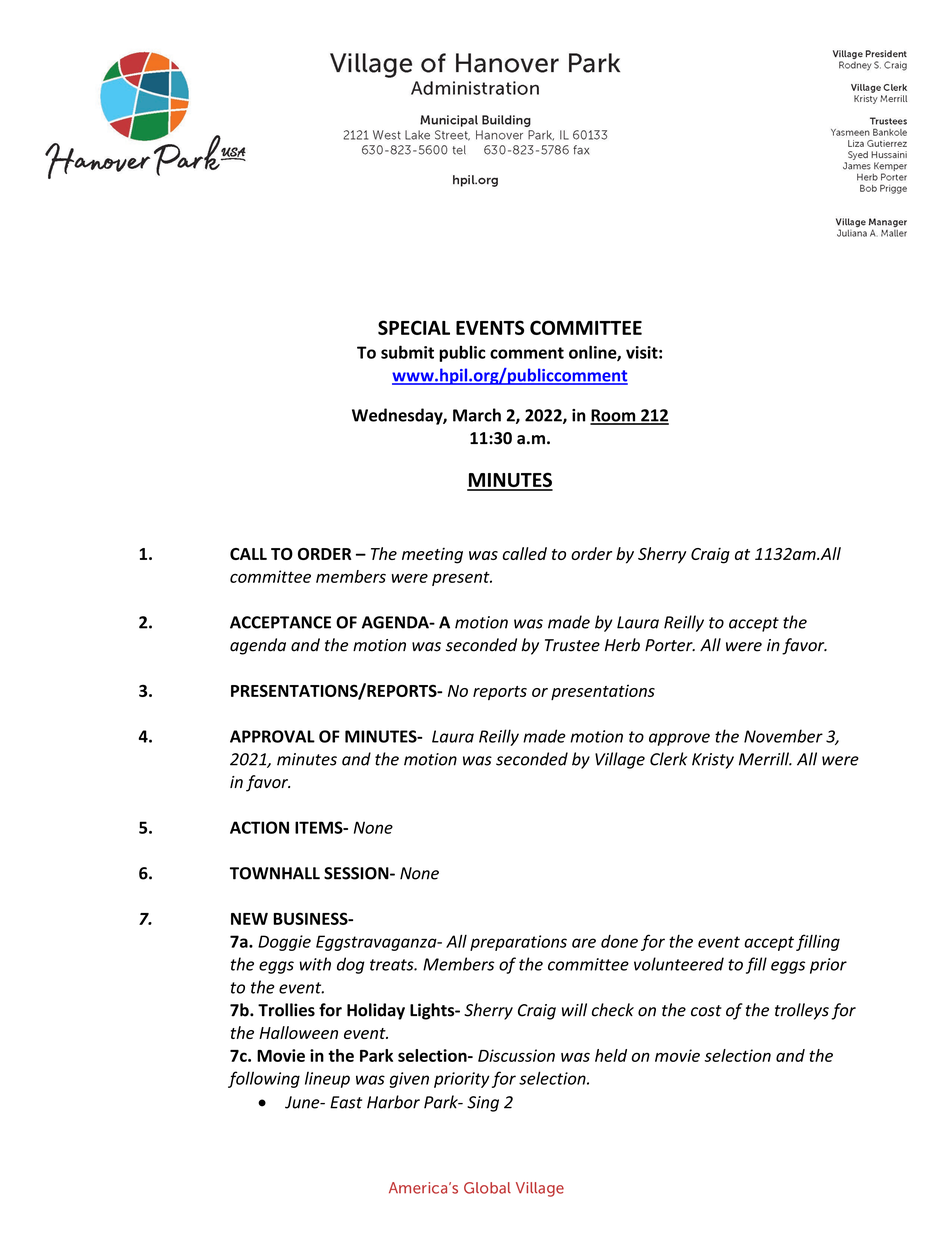  Describe the element at coordinates (407, 352) in the page. I see `submit` at that location.
